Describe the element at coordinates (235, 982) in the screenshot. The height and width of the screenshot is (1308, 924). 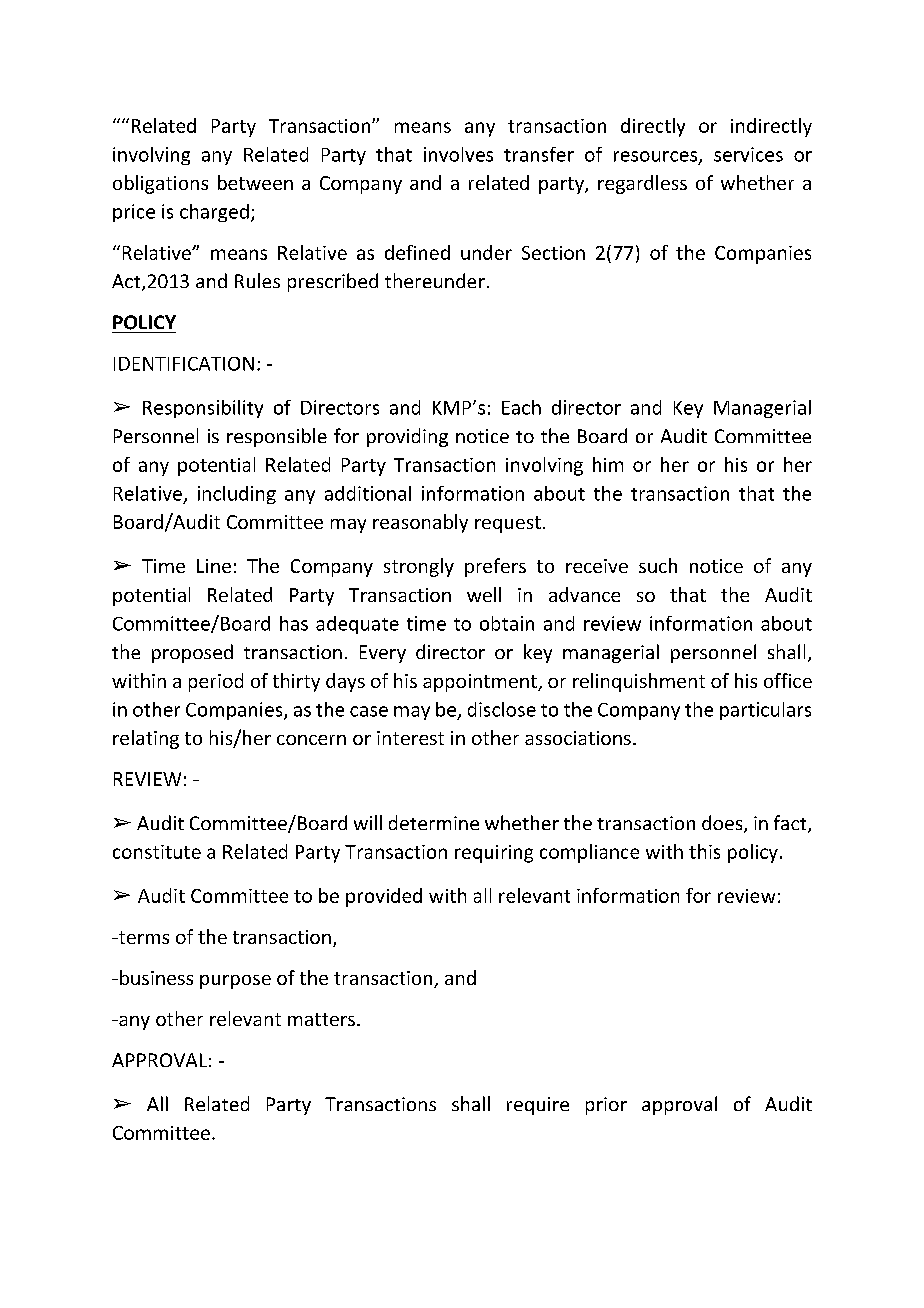
I see `purpose` at that location.
